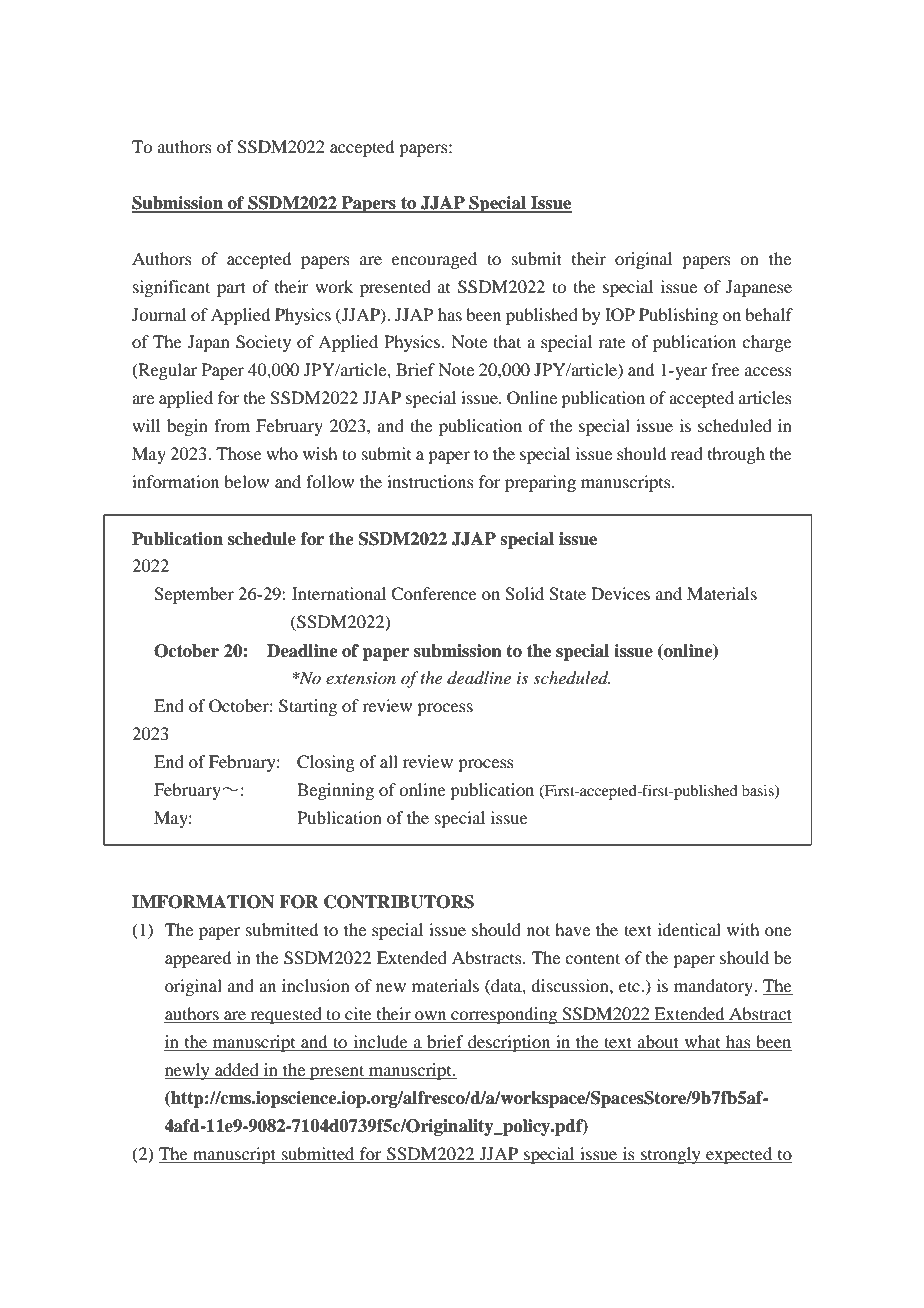  I want to click on encouraged, so click(434, 260).
